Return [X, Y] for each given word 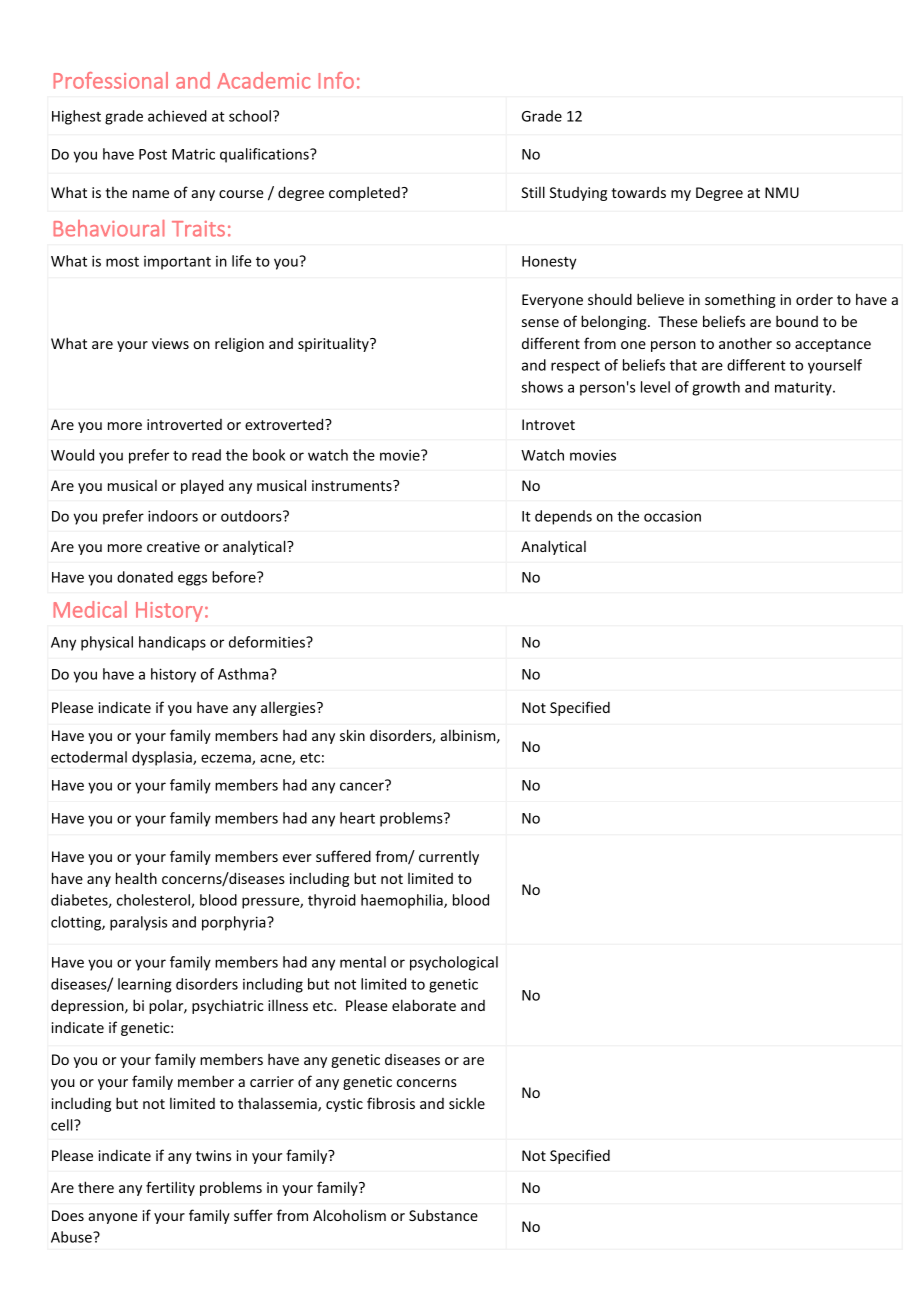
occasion [672, 516]
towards [638, 192]
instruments [353, 485]
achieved [177, 116]
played [202, 486]
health [136, 878]
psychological [454, 963]
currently [449, 858]
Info [336, 80]
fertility [170, 1188]
